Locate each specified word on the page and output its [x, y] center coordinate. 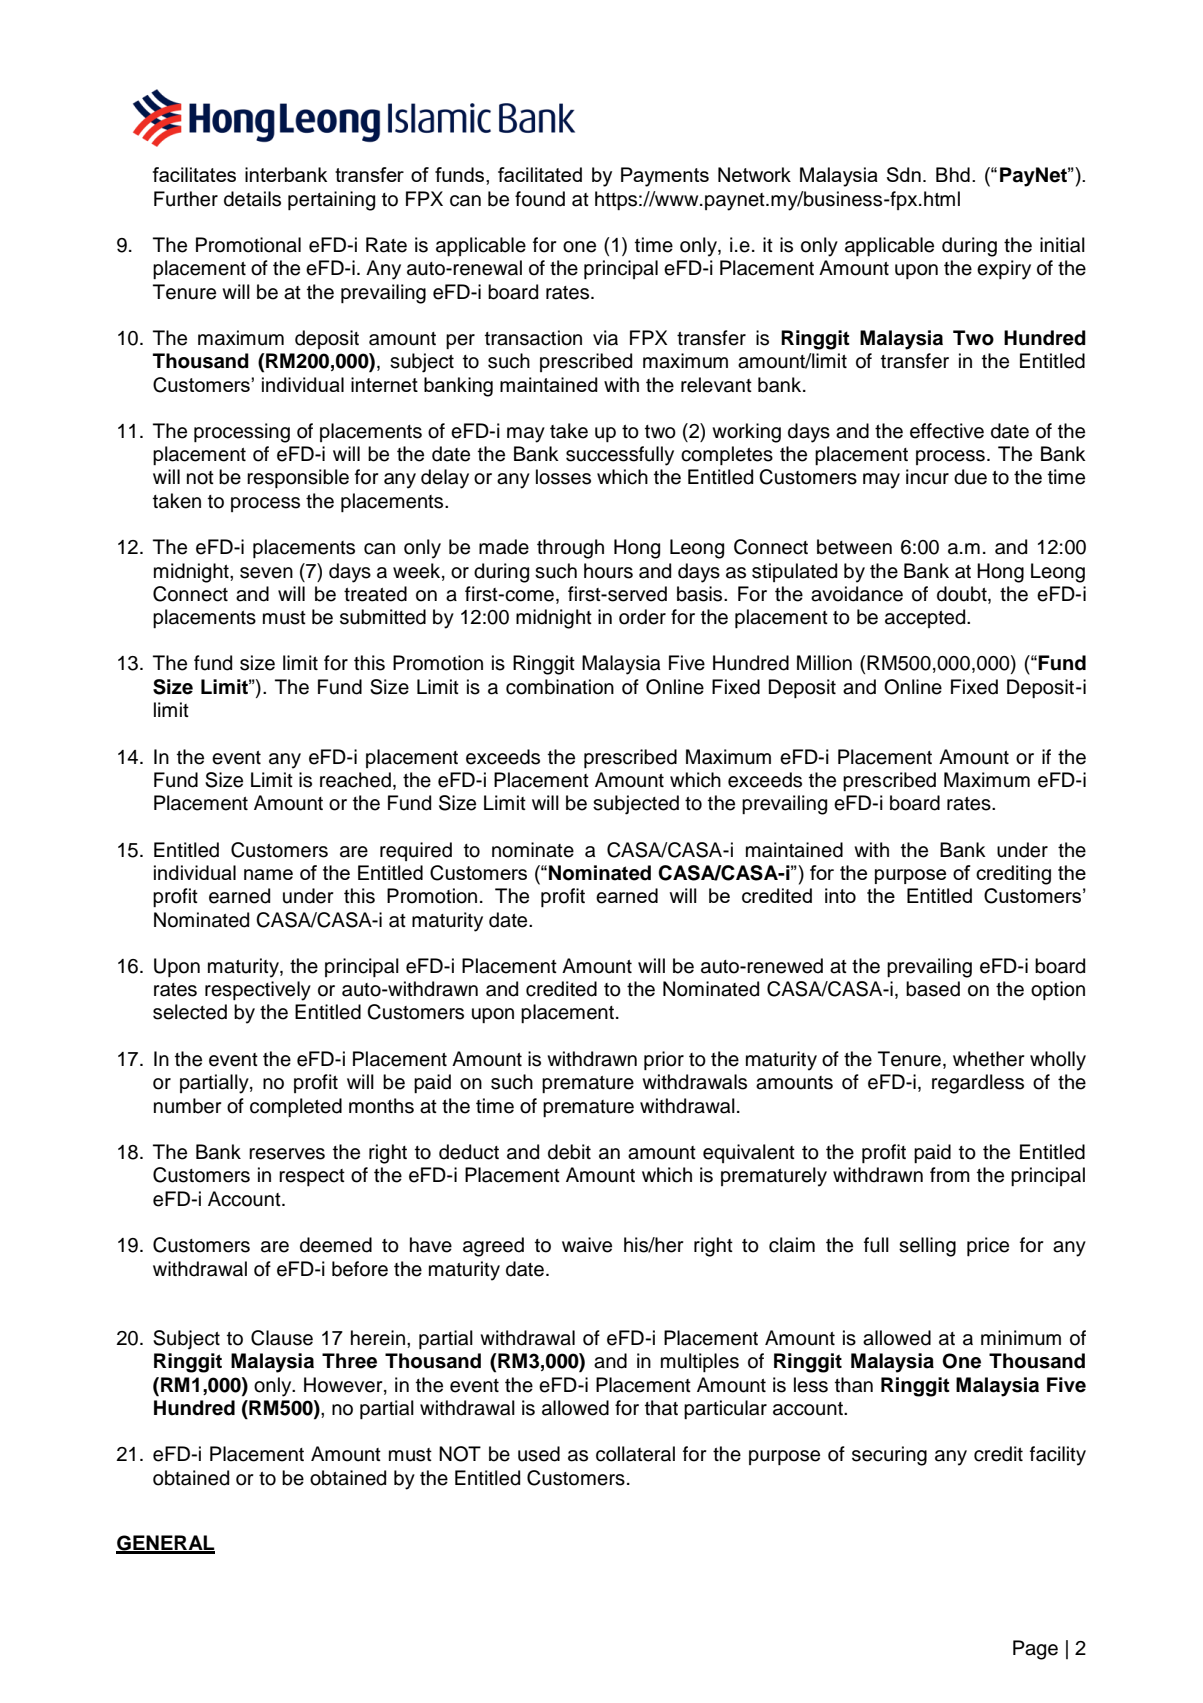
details [252, 199]
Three [349, 1361]
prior [664, 1060]
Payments [665, 177]
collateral [635, 1454]
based [933, 989]
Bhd [953, 174]
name [268, 874]
